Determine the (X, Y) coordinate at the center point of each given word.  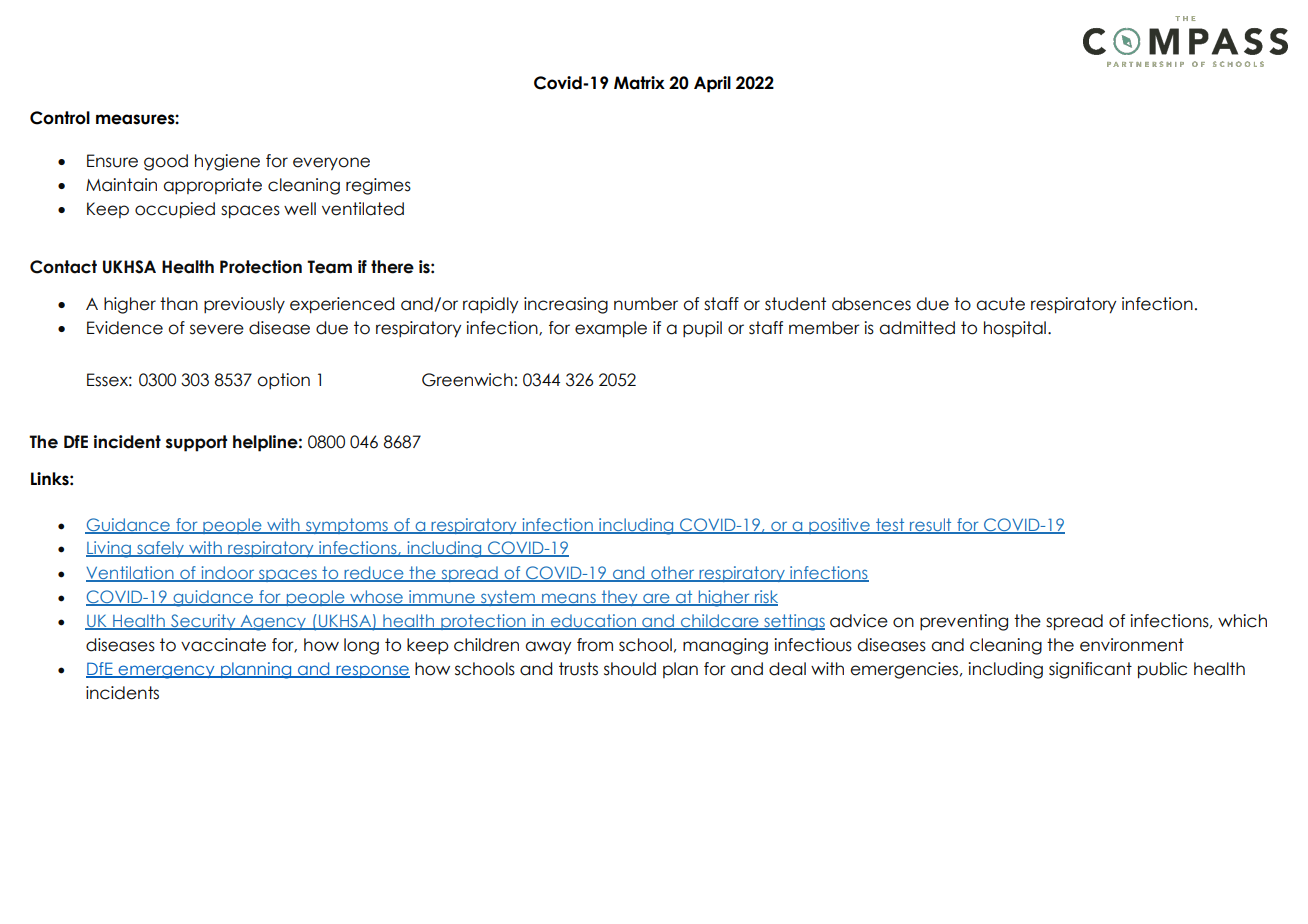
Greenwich (467, 380)
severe (217, 329)
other (673, 573)
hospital (1015, 329)
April (712, 84)
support (196, 443)
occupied (175, 210)
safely (160, 549)
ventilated (363, 209)
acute (1000, 304)
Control (60, 118)
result (931, 525)
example (611, 329)
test (890, 525)
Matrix (639, 83)
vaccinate (223, 645)
